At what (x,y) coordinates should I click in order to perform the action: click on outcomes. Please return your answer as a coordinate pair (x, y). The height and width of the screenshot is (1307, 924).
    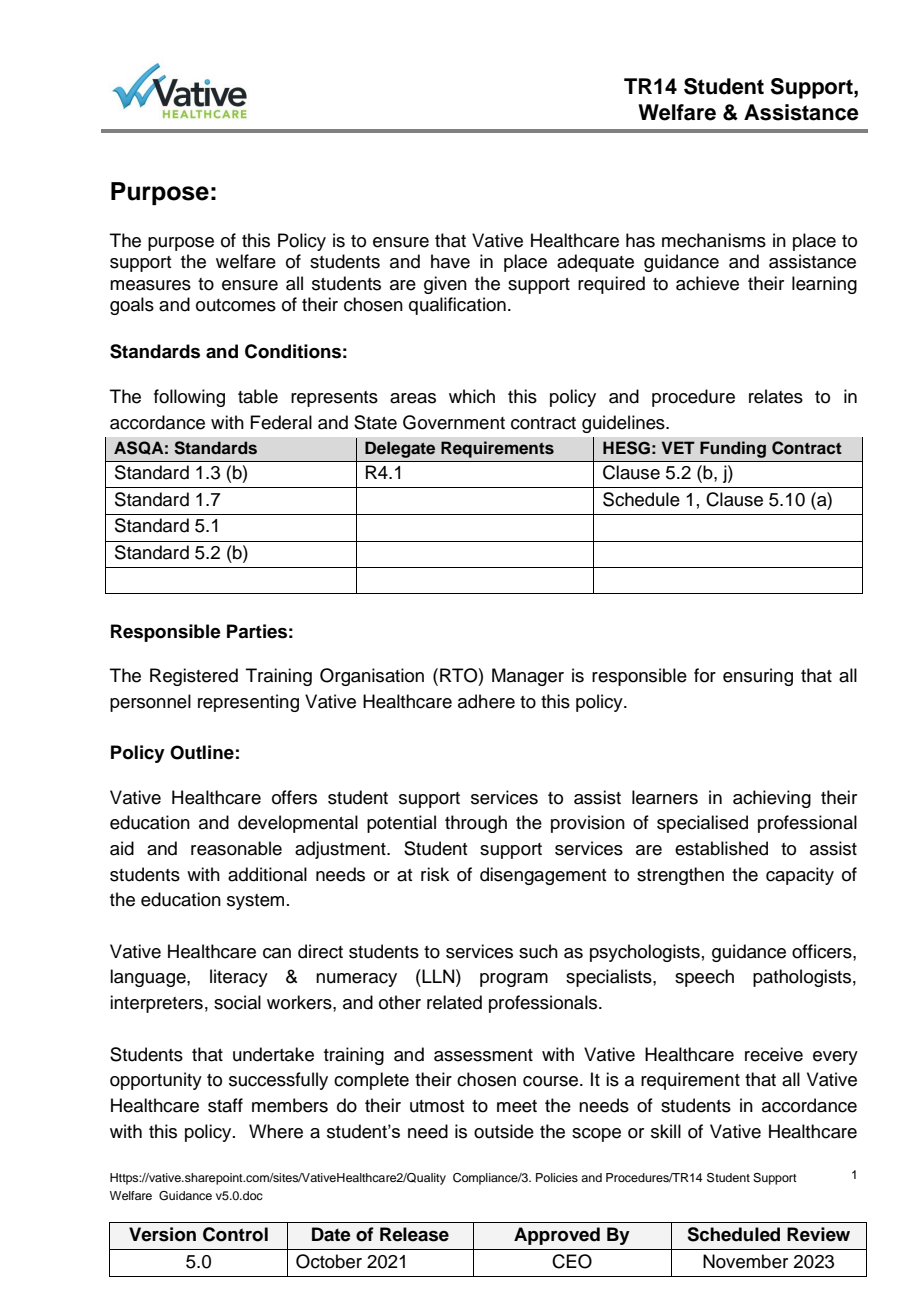
    Looking at the image, I should click on (236, 305).
